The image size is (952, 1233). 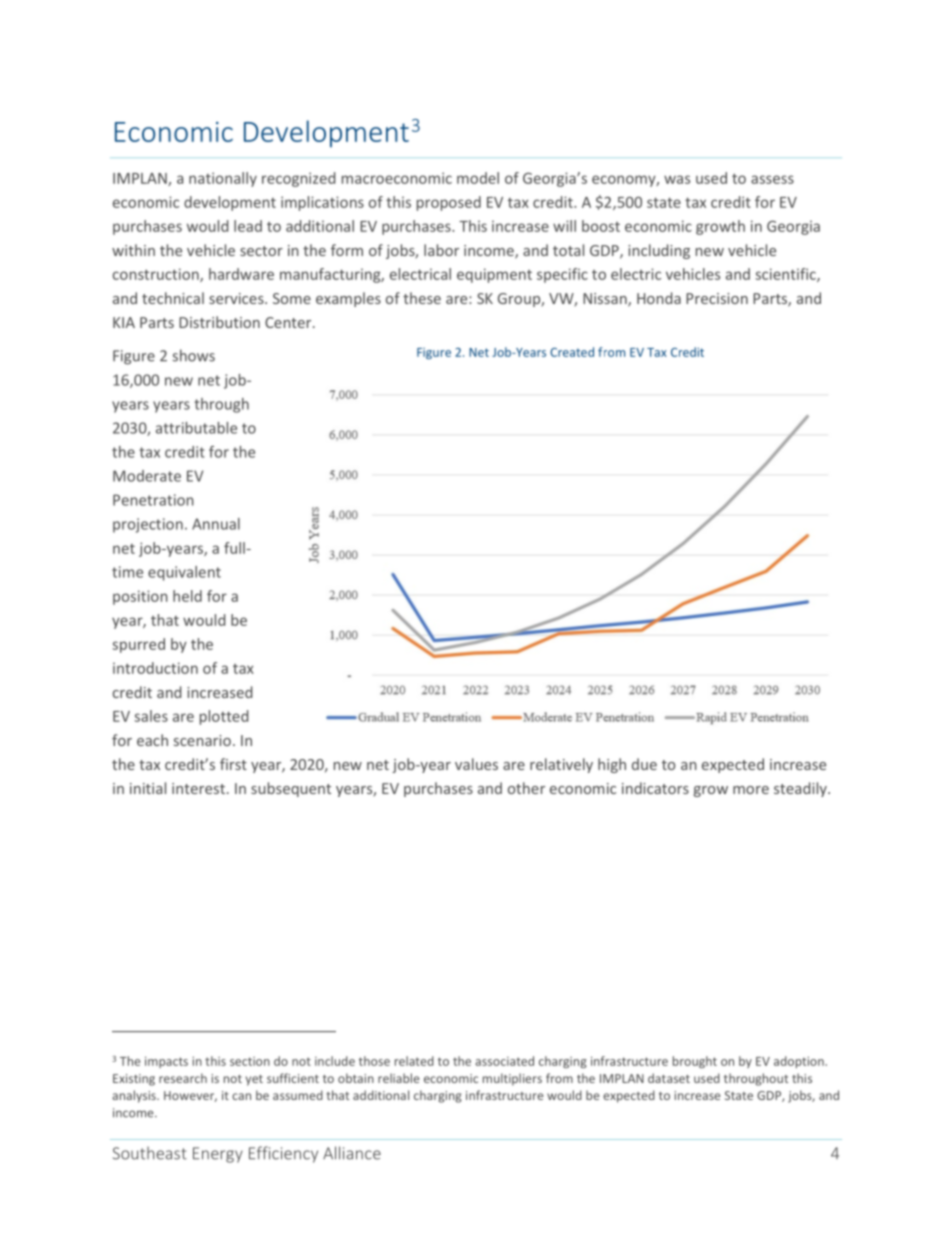 What do you see at coordinates (223, 179) in the page?
I see `nationally` at bounding box center [223, 179].
